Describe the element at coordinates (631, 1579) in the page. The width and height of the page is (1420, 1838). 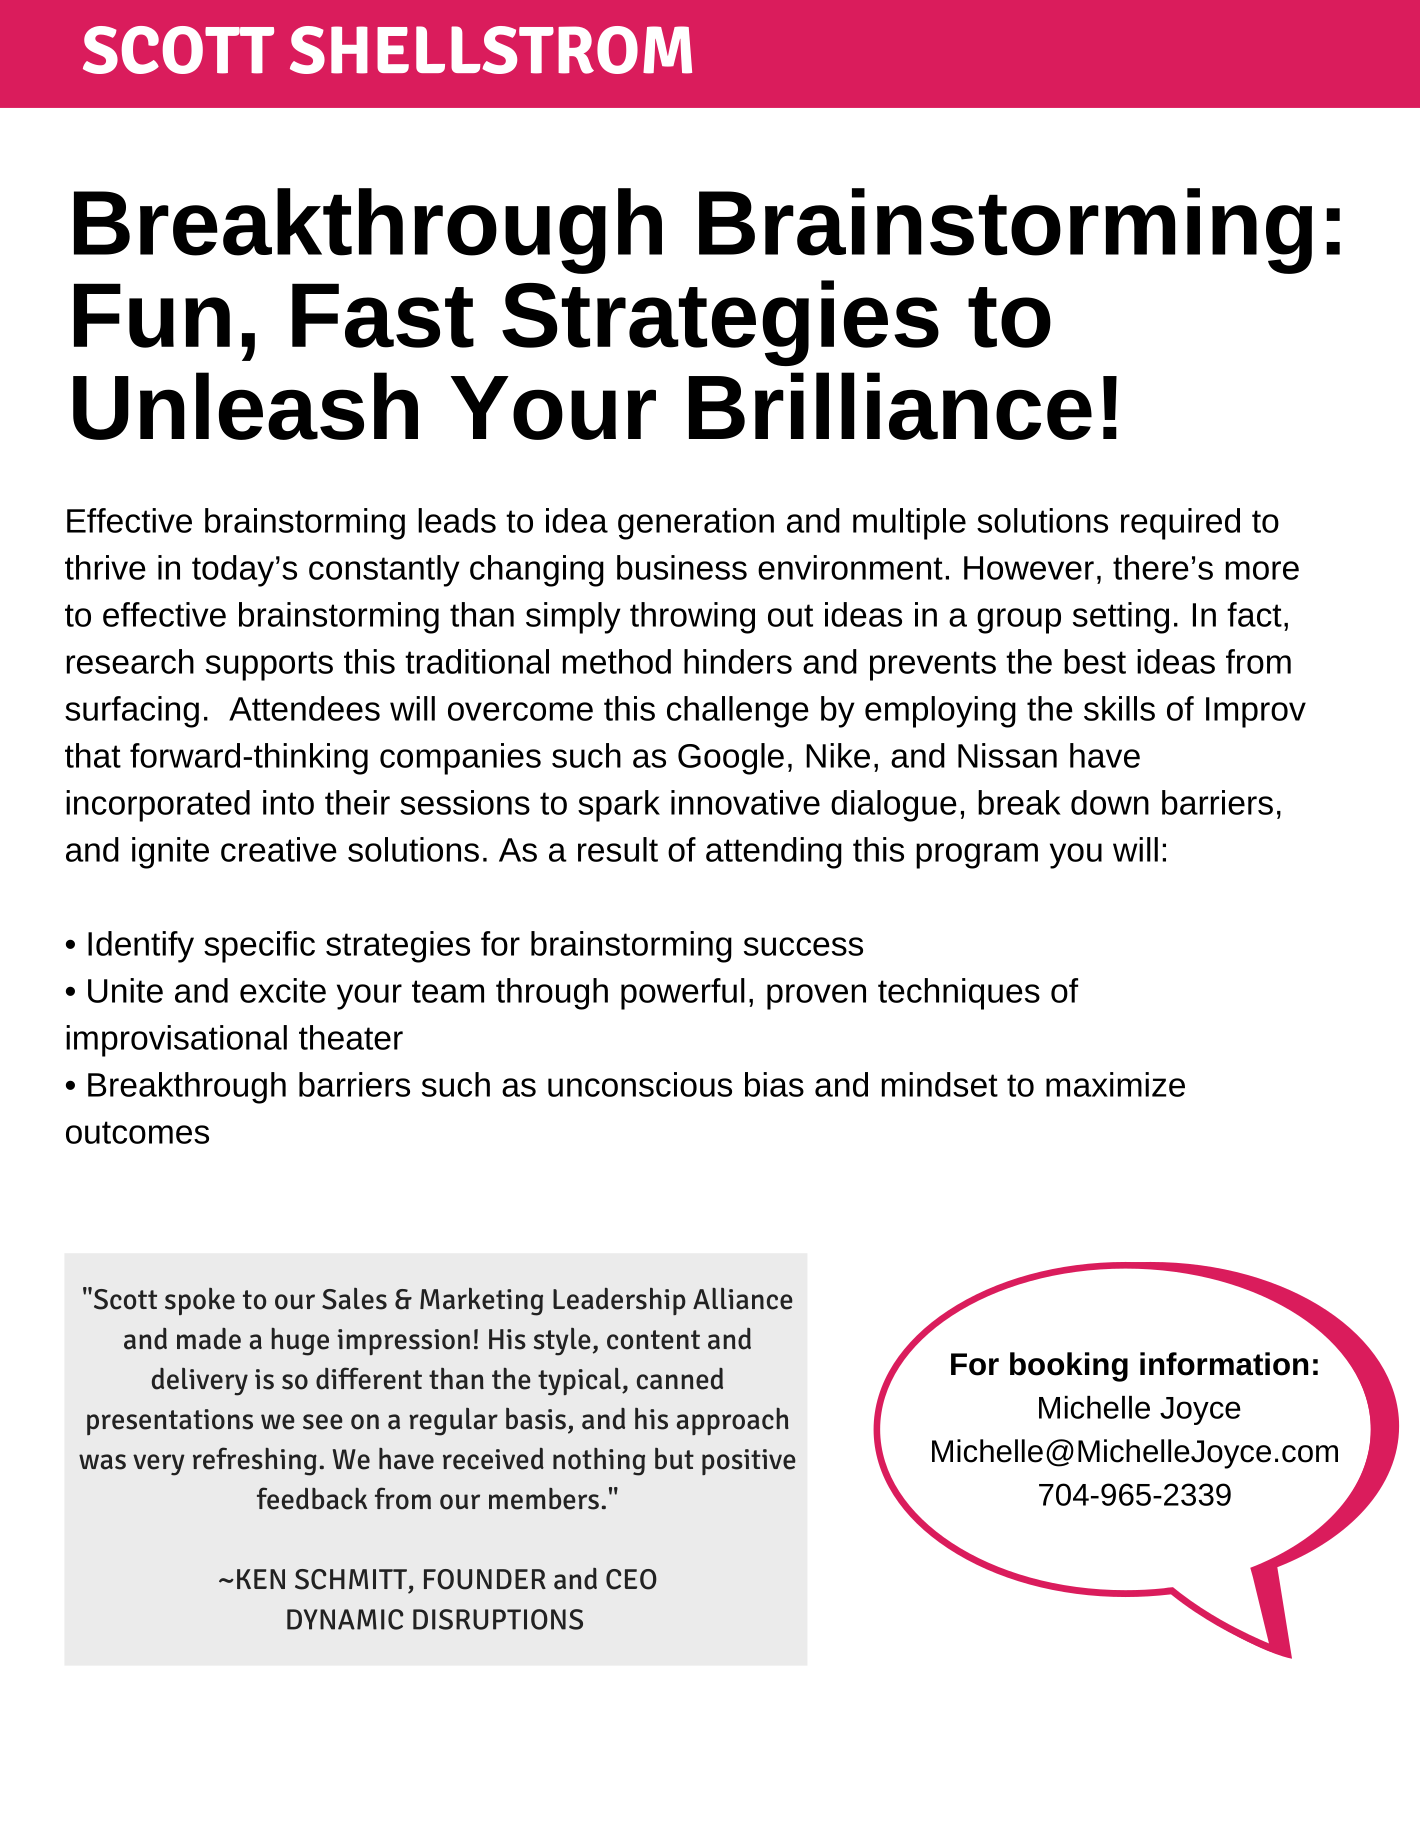
I see `CEO` at that location.
